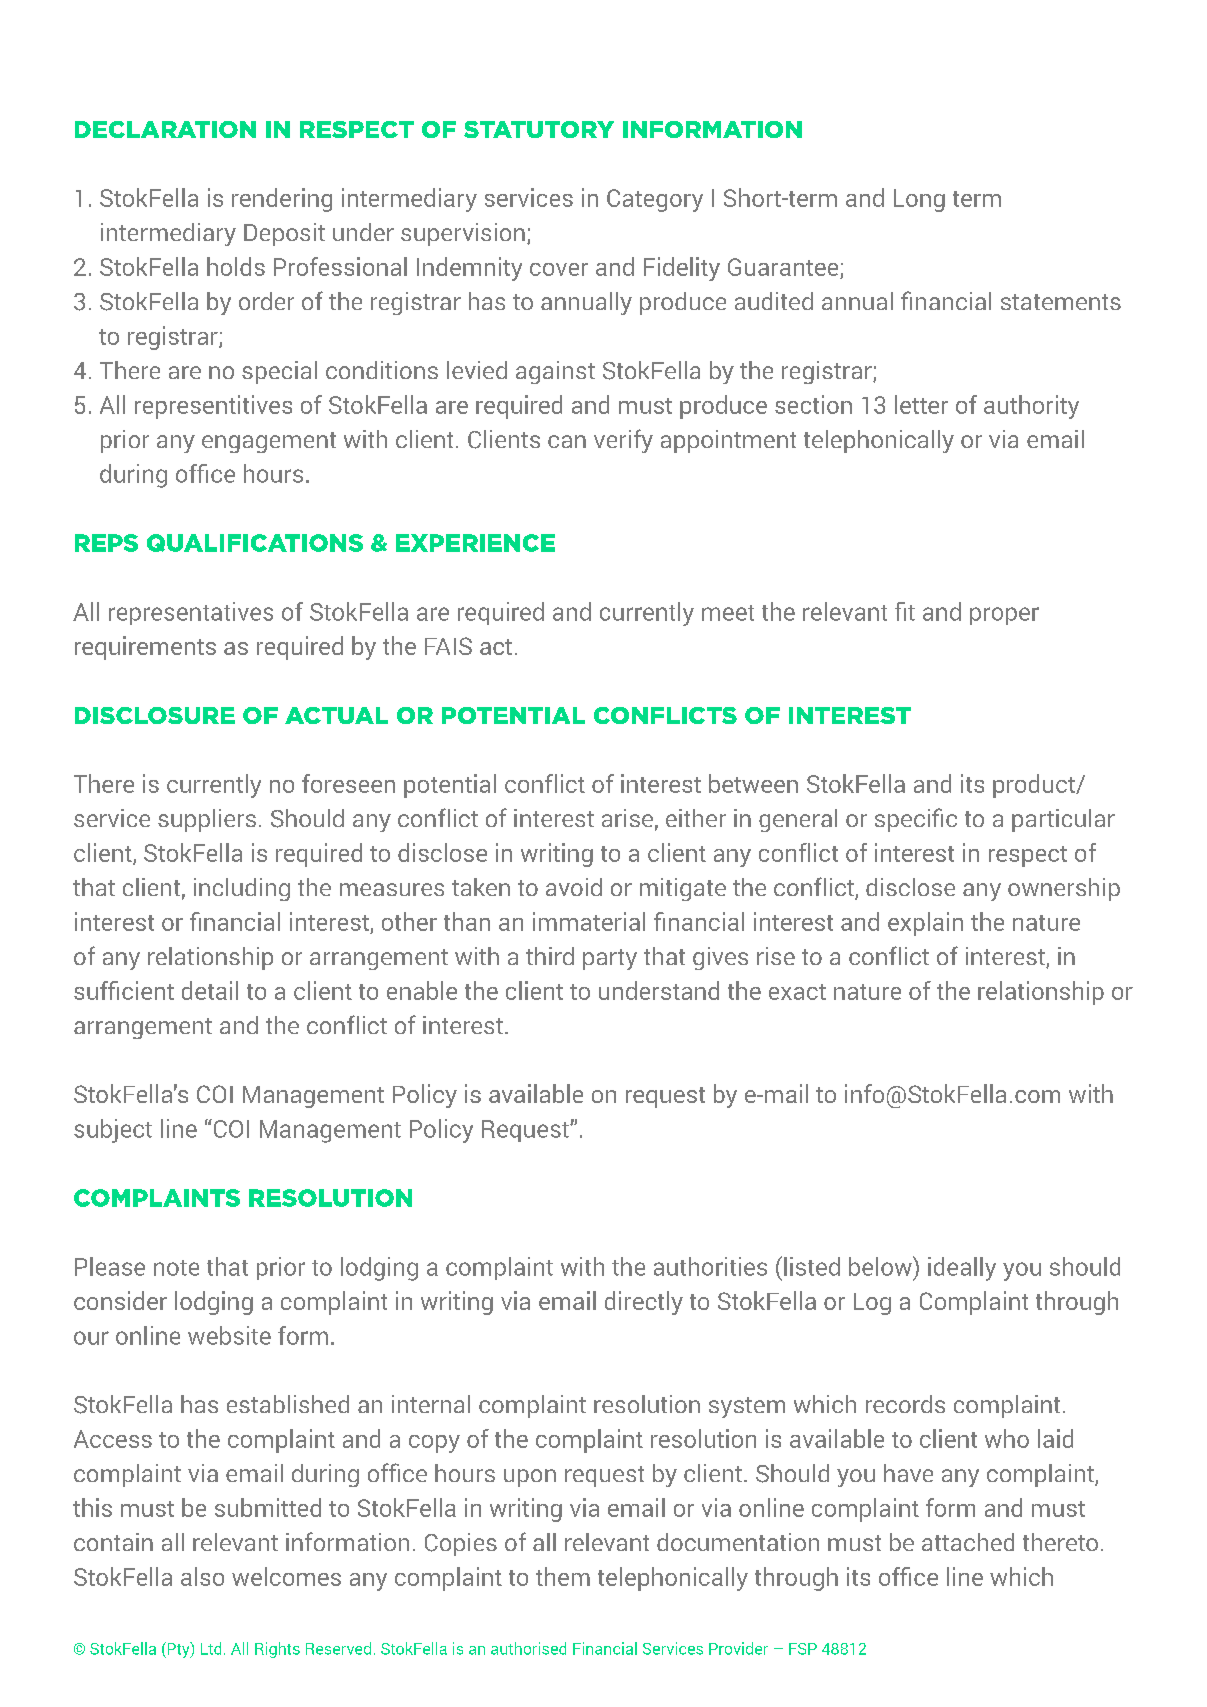 The height and width of the screenshot is (1707, 1207). What do you see at coordinates (539, 129) in the screenshot?
I see `statutory` at bounding box center [539, 129].
